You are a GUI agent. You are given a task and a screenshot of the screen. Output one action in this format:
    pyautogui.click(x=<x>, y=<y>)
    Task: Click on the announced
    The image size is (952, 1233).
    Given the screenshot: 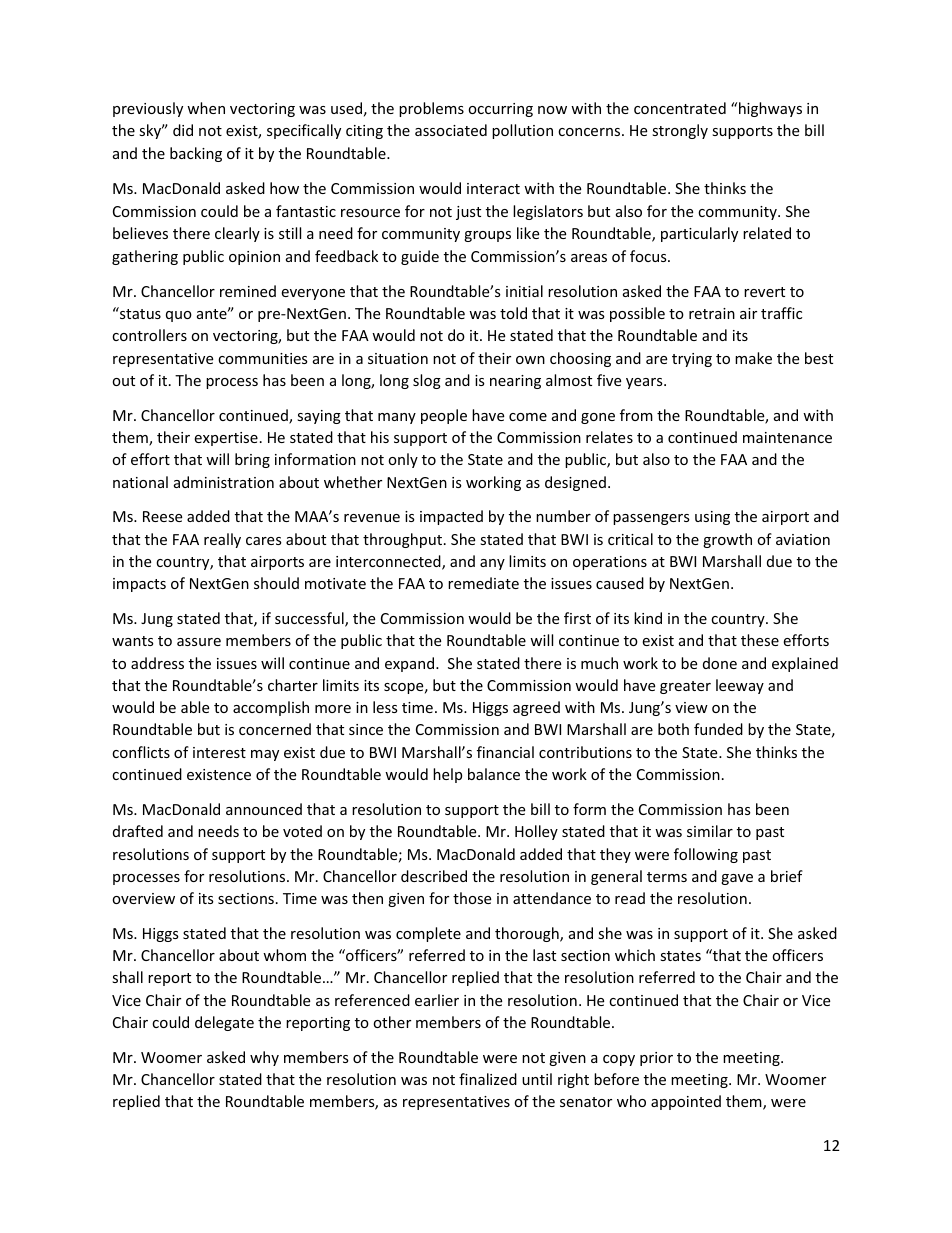 What is the action you would take?
    pyautogui.click(x=264, y=809)
